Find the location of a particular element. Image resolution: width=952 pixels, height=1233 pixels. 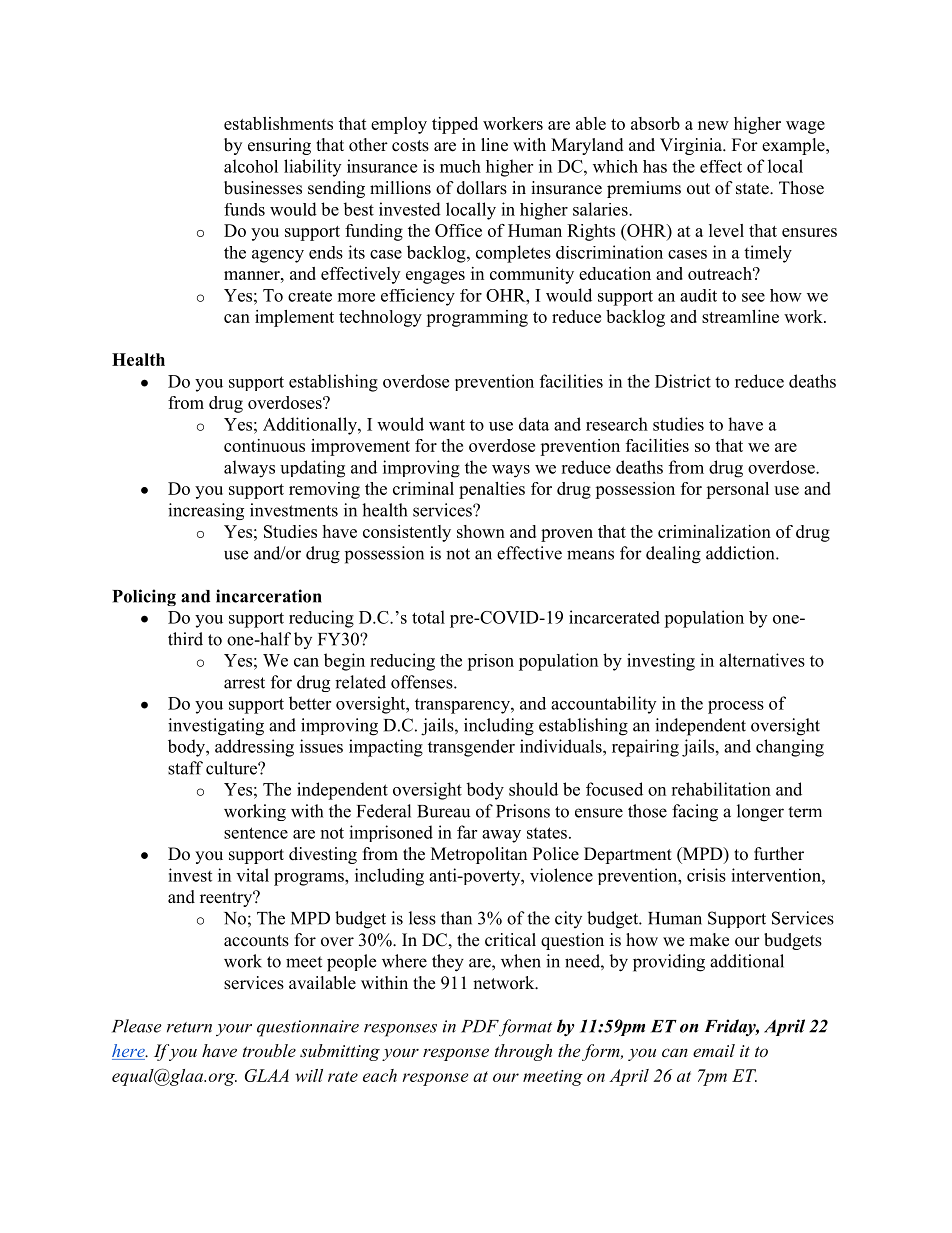

incarceration is located at coordinates (269, 596).
